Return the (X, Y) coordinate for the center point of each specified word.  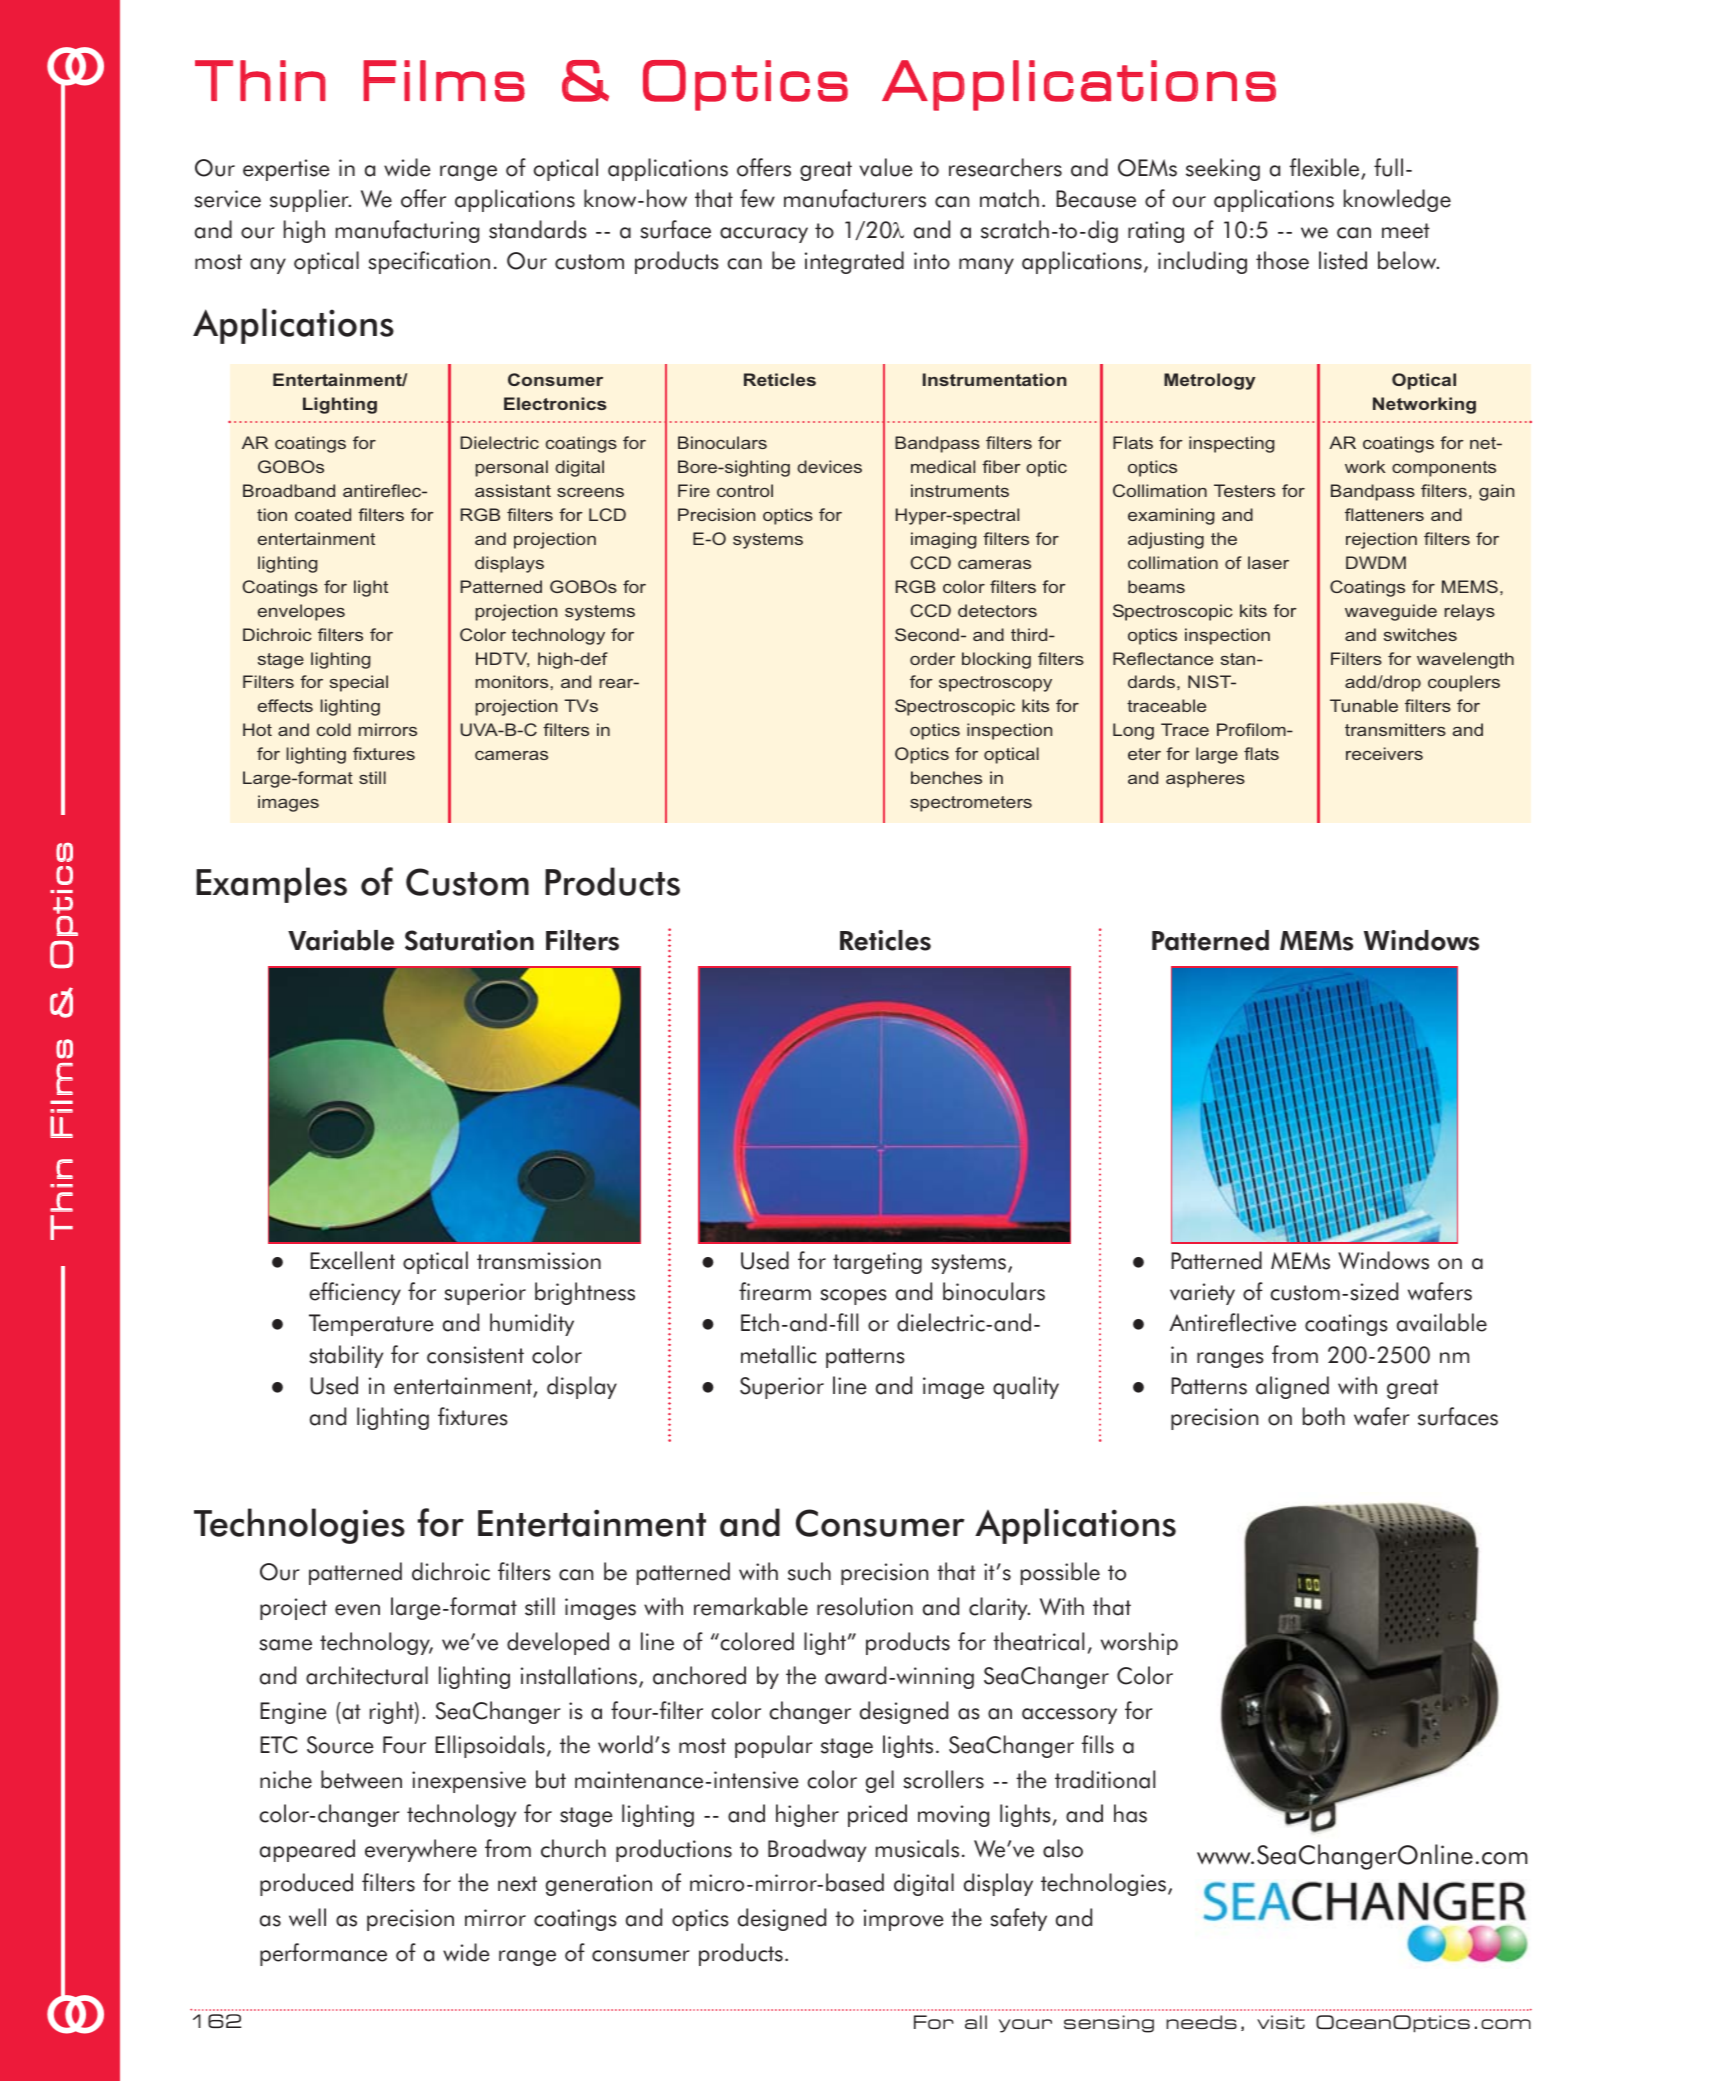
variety (1202, 1294)
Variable (341, 940)
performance (323, 1954)
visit (1281, 2022)
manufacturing (407, 231)
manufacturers (855, 198)
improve (904, 1920)
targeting (877, 1263)
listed (1343, 260)
